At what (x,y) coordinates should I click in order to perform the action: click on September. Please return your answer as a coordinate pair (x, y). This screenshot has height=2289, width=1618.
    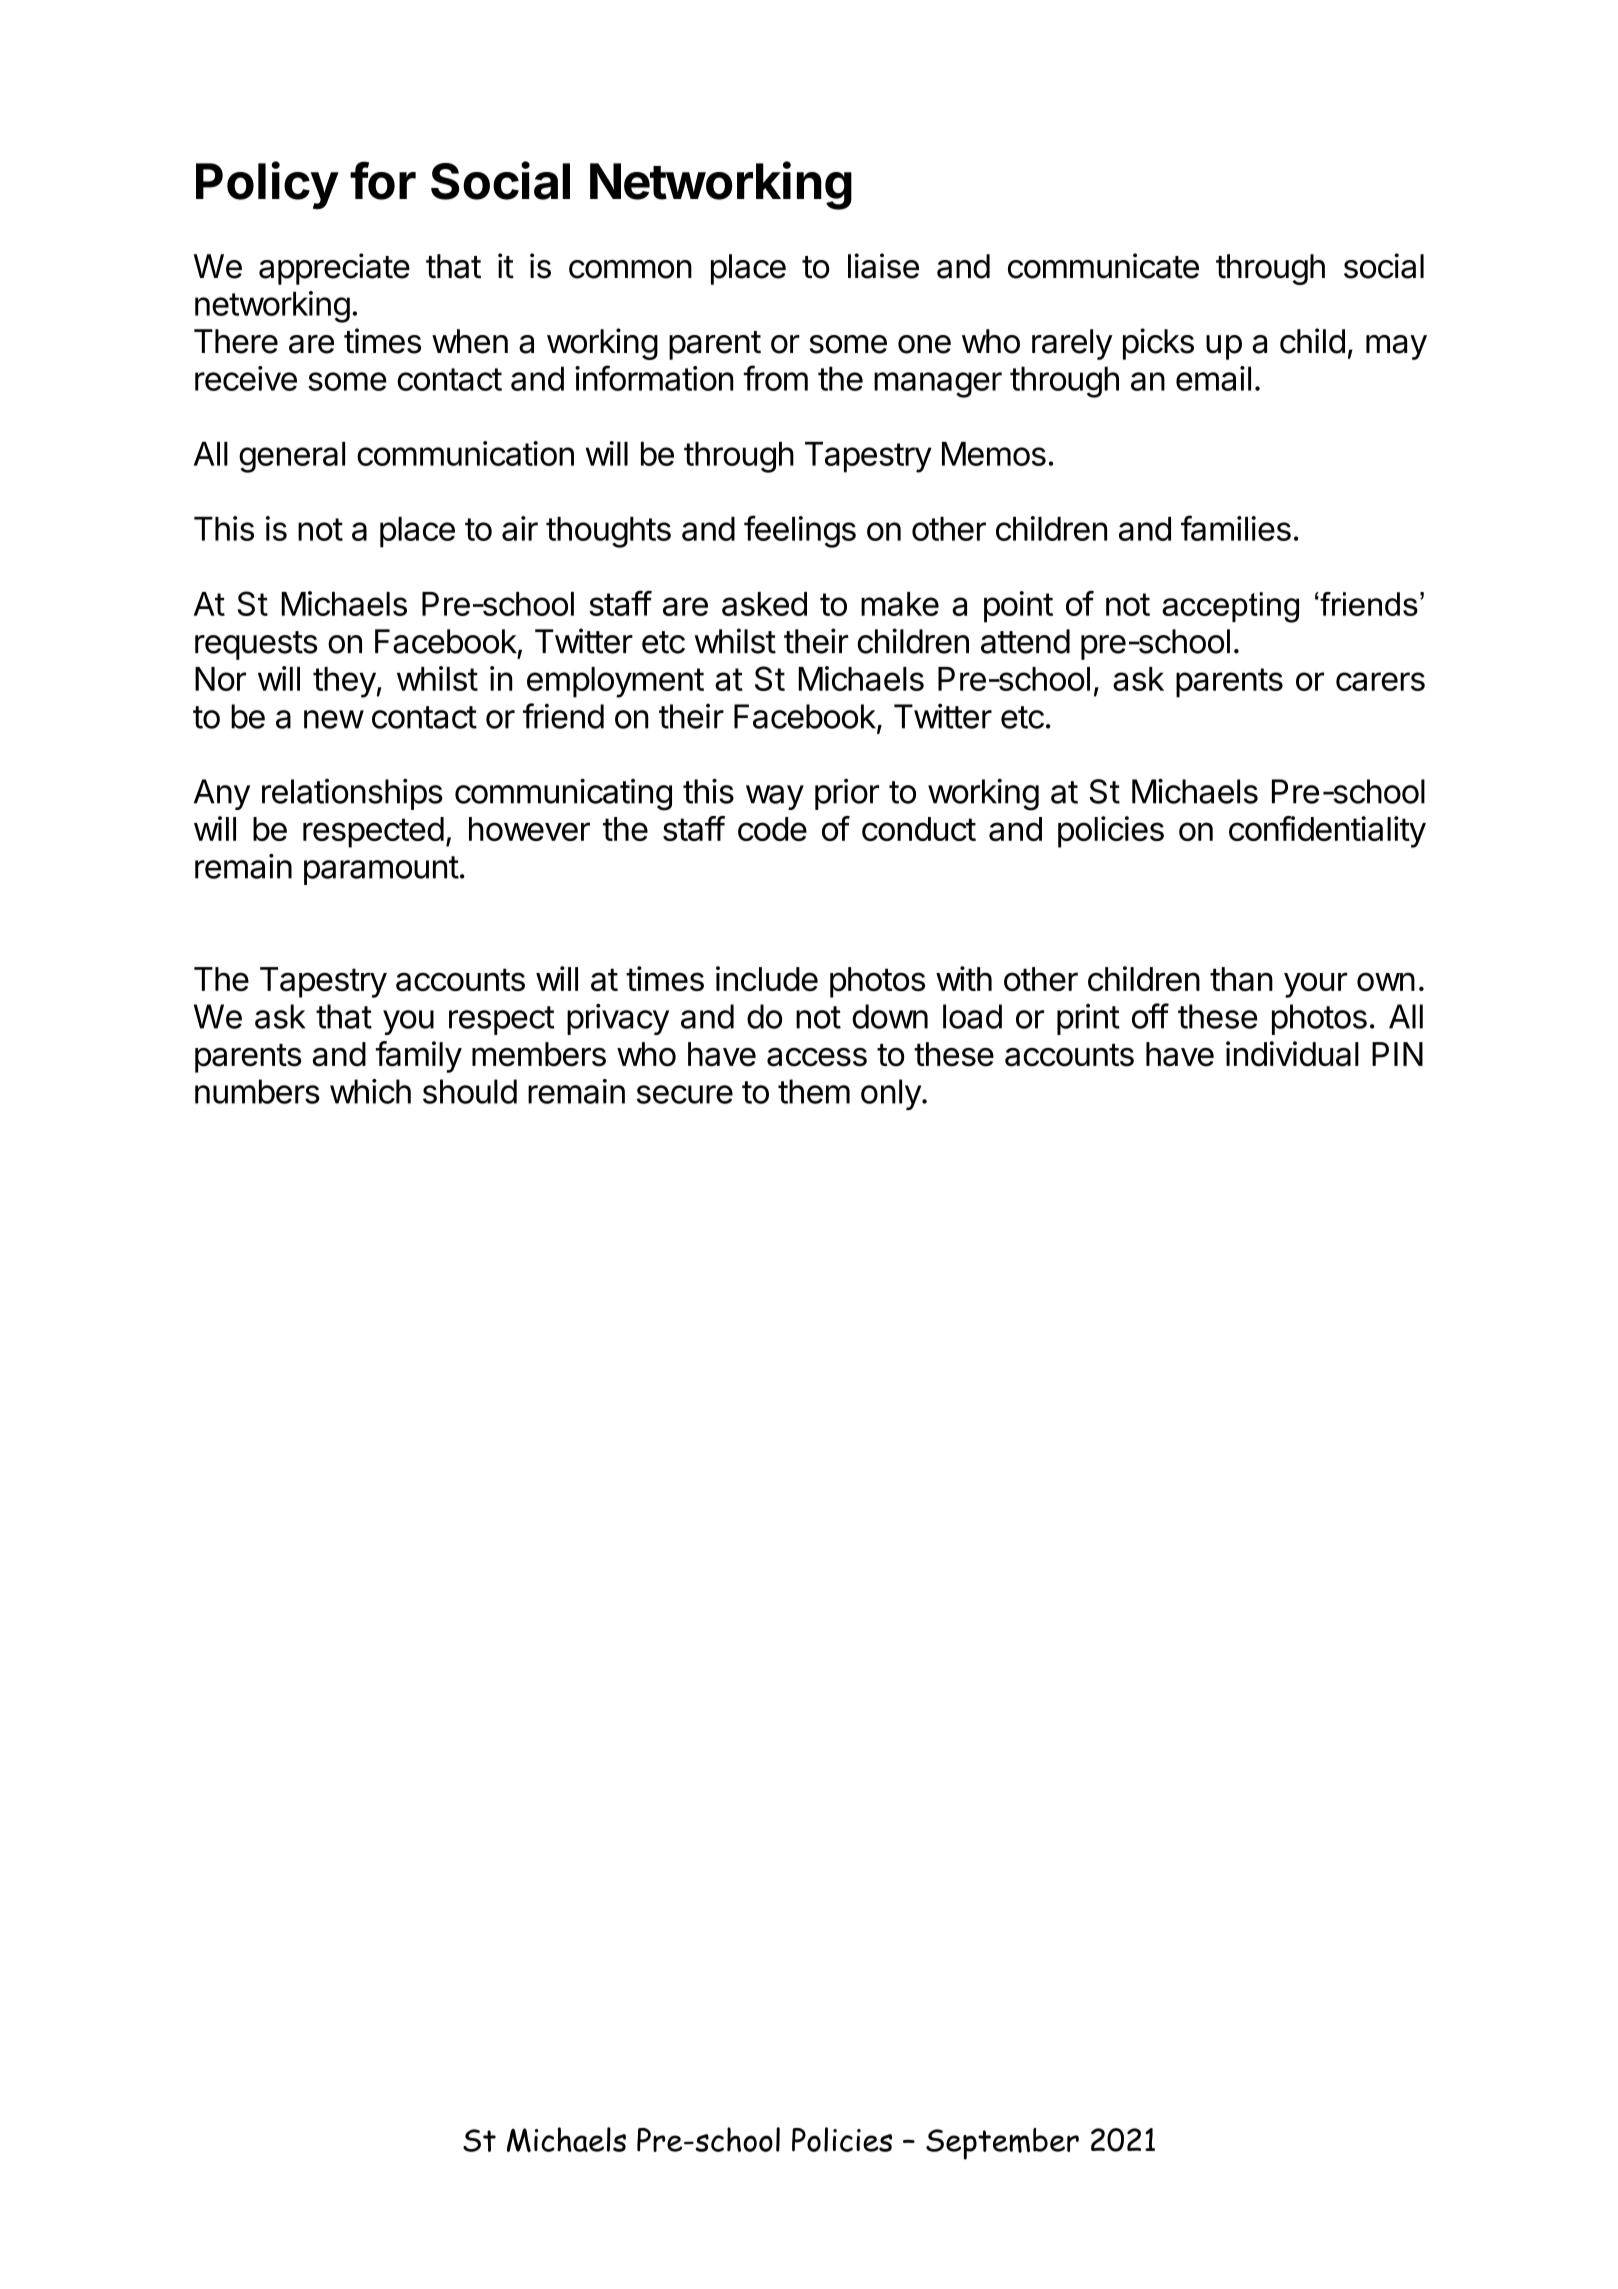
    Looking at the image, I should click on (1002, 2144).
